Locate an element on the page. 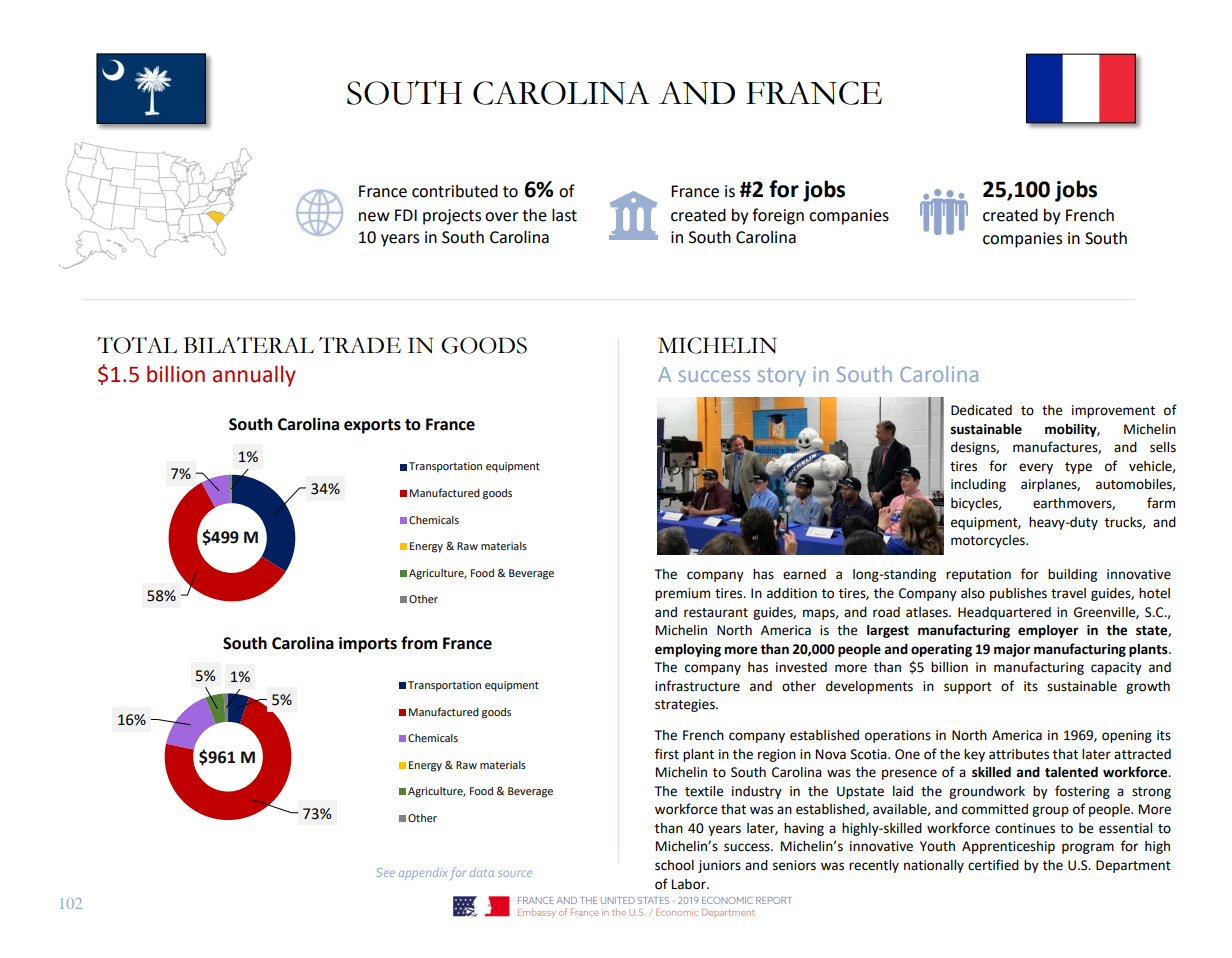 This image has height=958, width=1232. exports is located at coordinates (372, 426).
